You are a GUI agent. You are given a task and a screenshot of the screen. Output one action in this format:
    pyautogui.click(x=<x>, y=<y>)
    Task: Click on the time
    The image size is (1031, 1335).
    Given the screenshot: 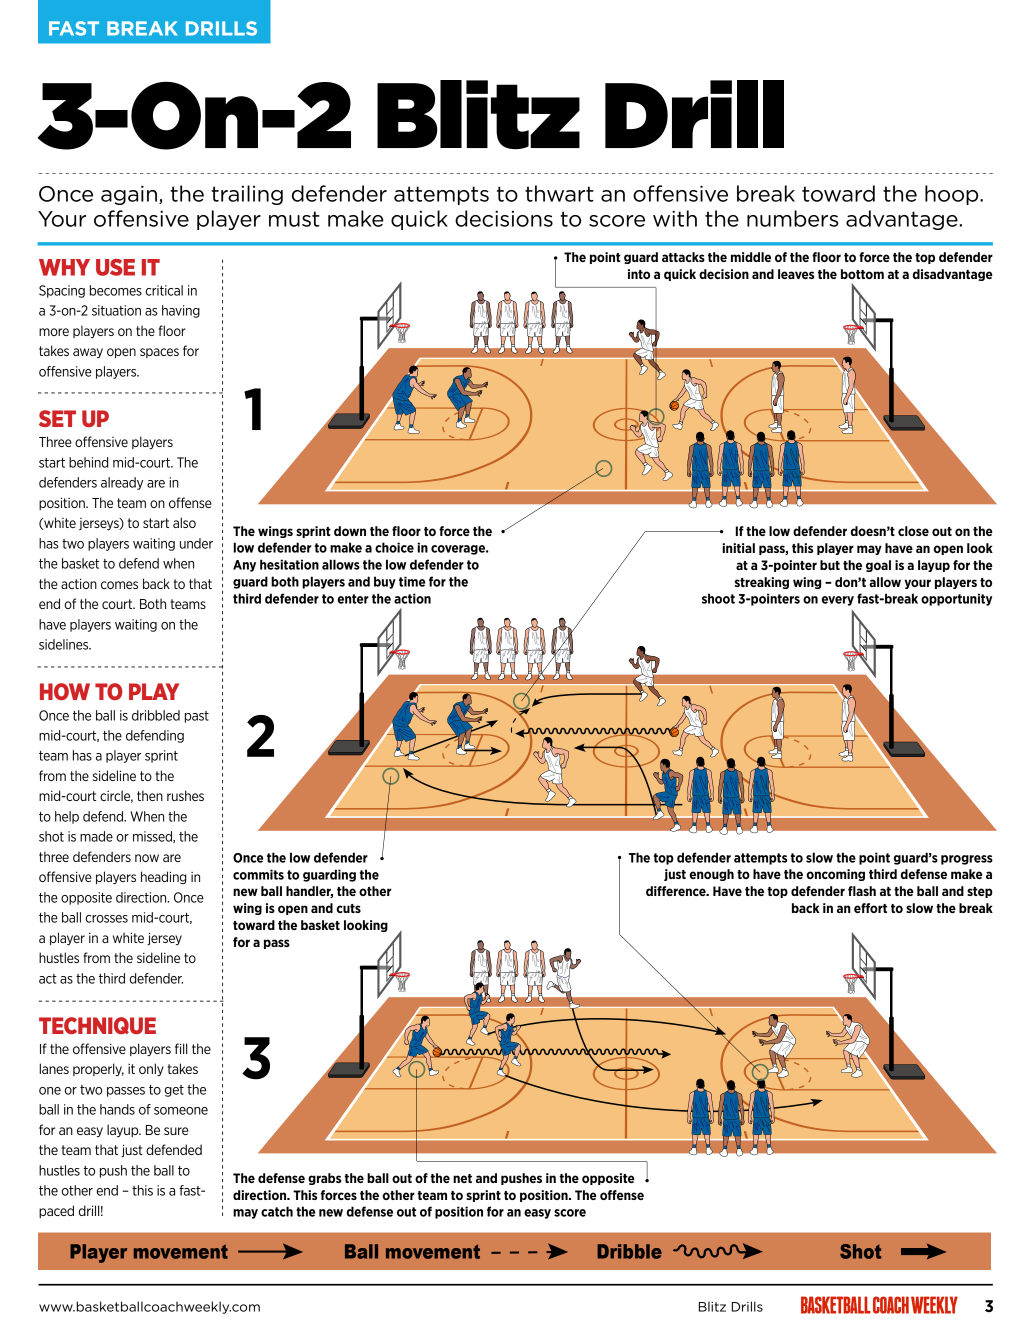 What is the action you would take?
    pyautogui.click(x=412, y=581)
